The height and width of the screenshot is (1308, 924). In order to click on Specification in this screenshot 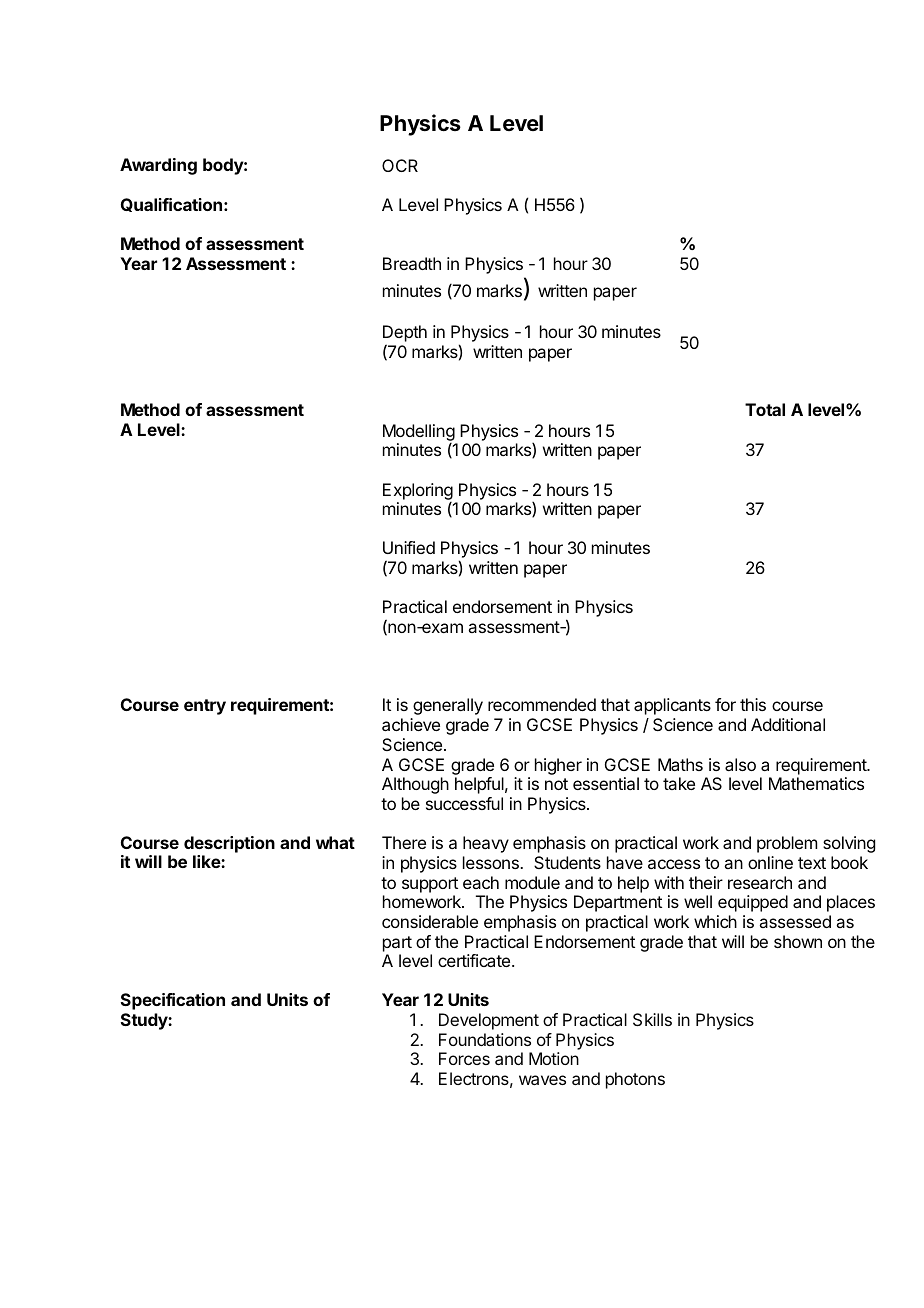, I will do `click(173, 1001)`.
